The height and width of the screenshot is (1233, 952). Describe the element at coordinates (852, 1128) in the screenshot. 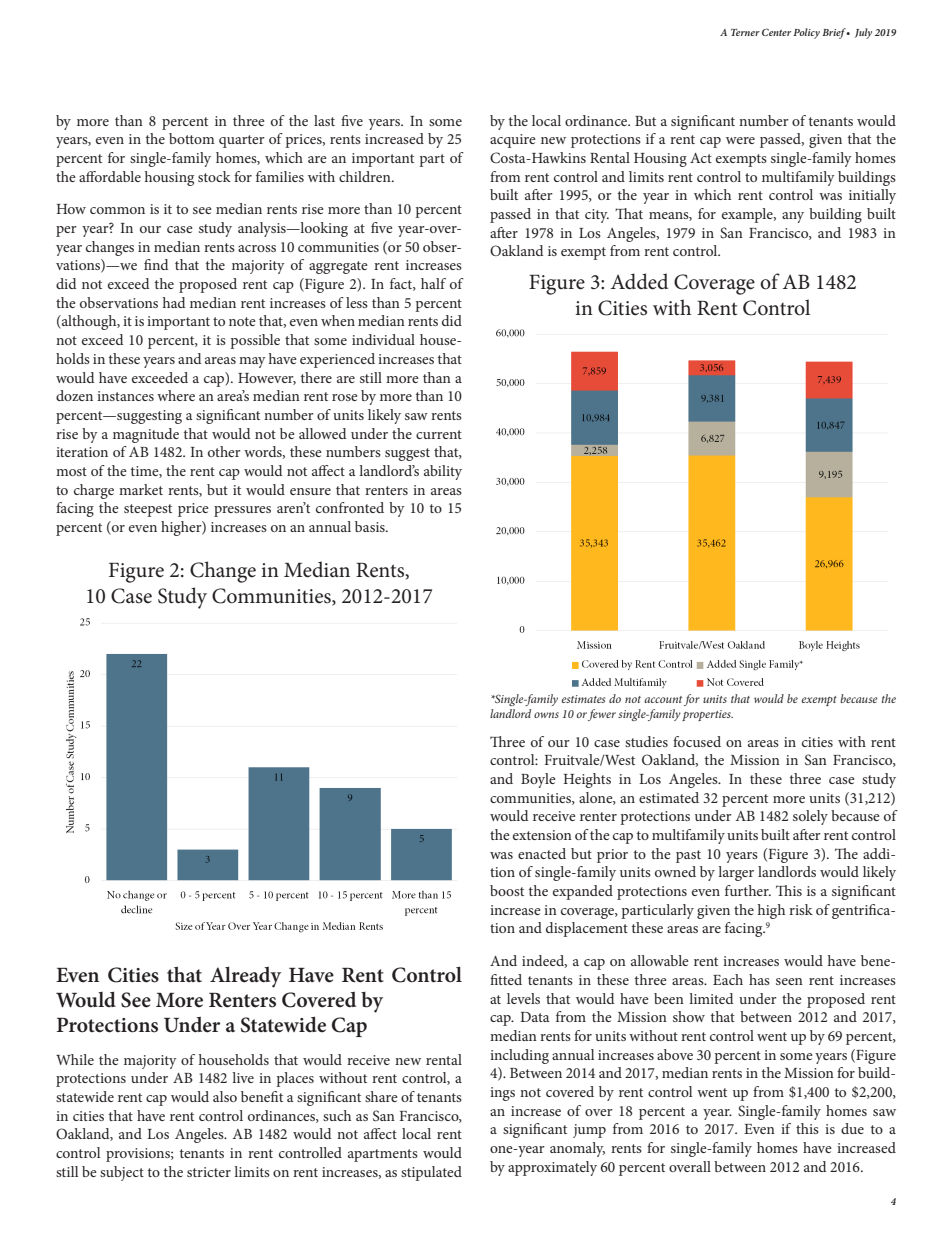

I see `due` at that location.
